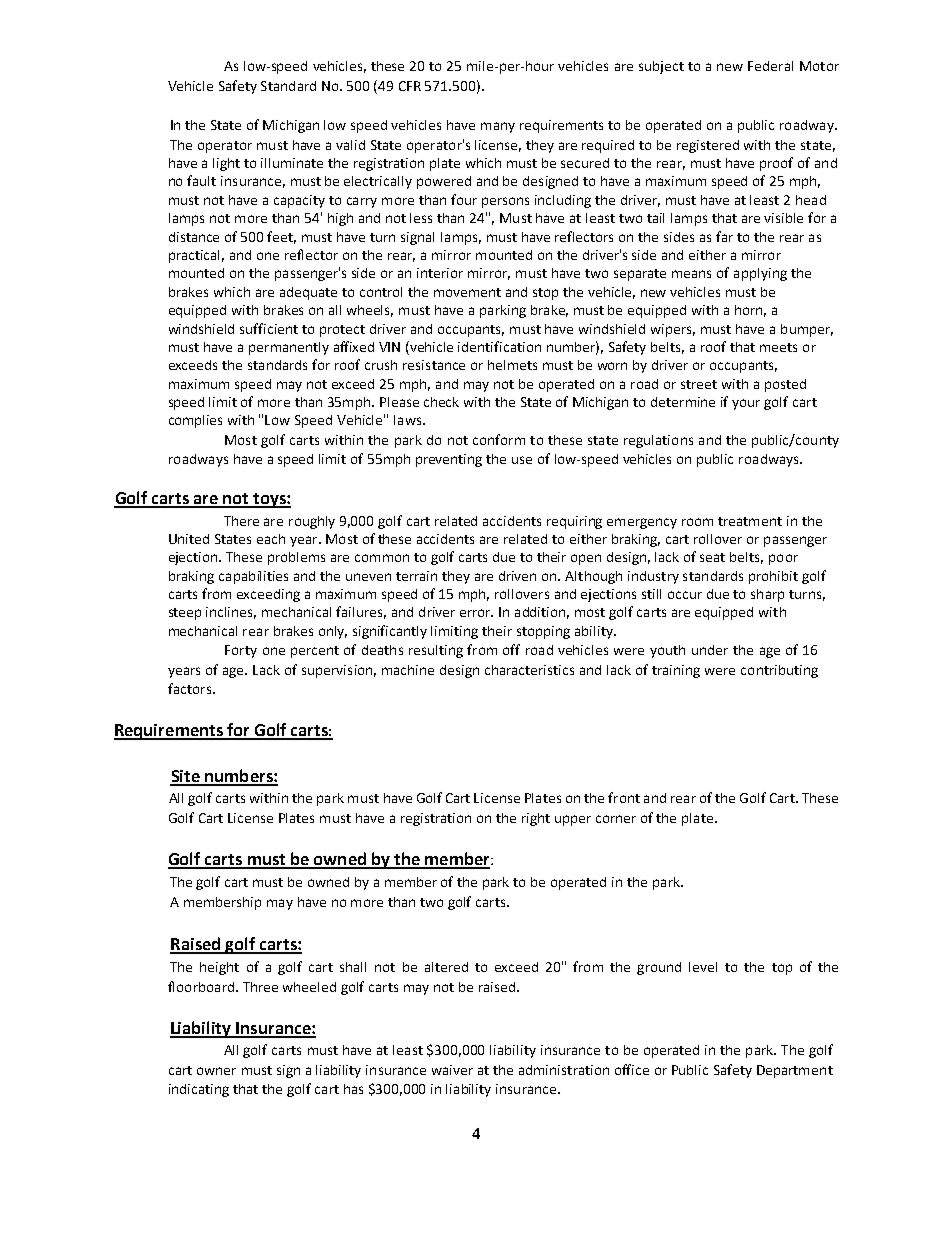 This screenshot has width=952, height=1233. I want to click on your, so click(746, 404).
